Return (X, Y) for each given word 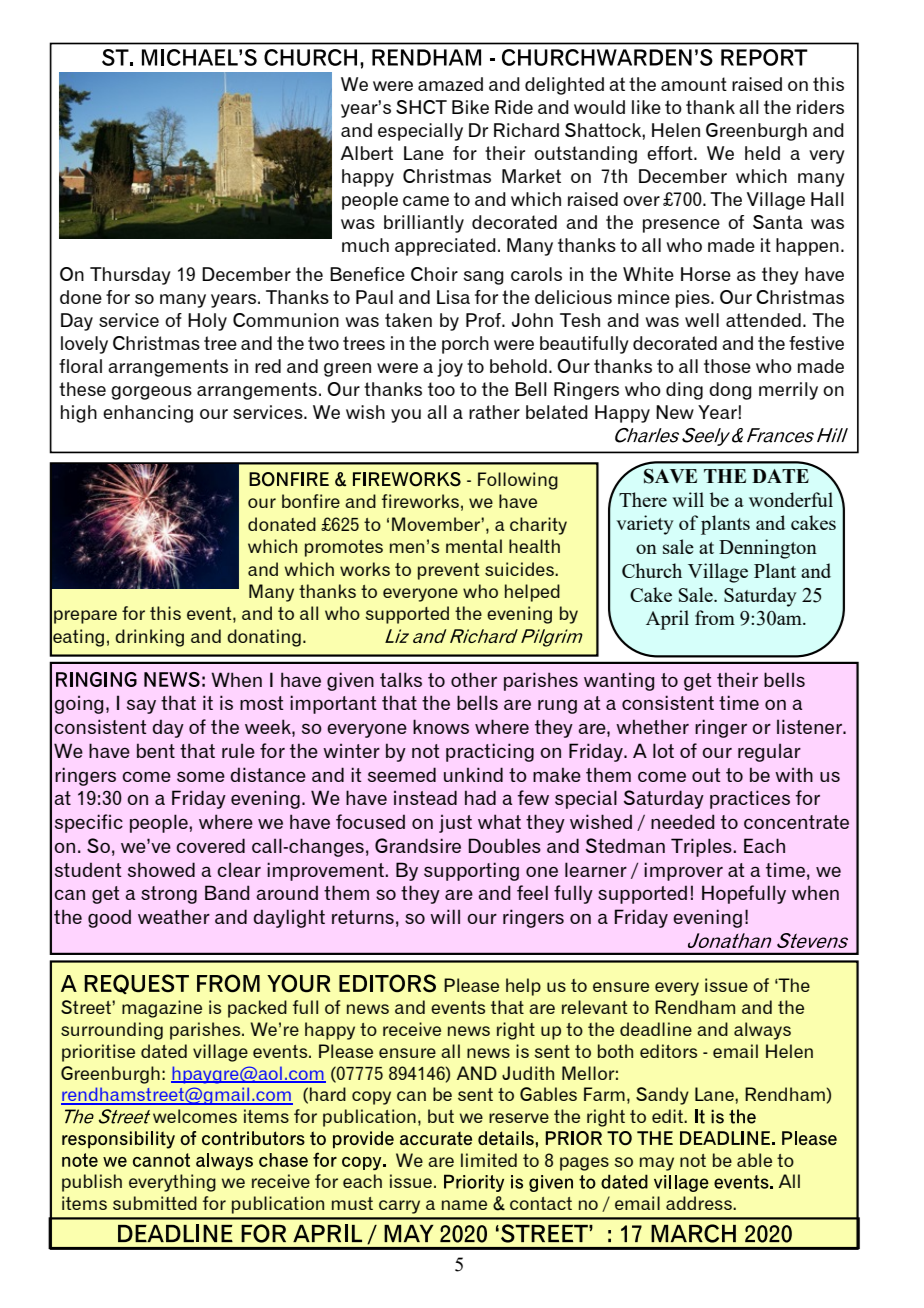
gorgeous (151, 393)
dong (730, 391)
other (474, 679)
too (441, 389)
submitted (155, 1203)
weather (174, 916)
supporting (471, 871)
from (715, 617)
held (762, 153)
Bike (470, 107)
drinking (149, 638)
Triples (702, 847)
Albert (367, 153)
